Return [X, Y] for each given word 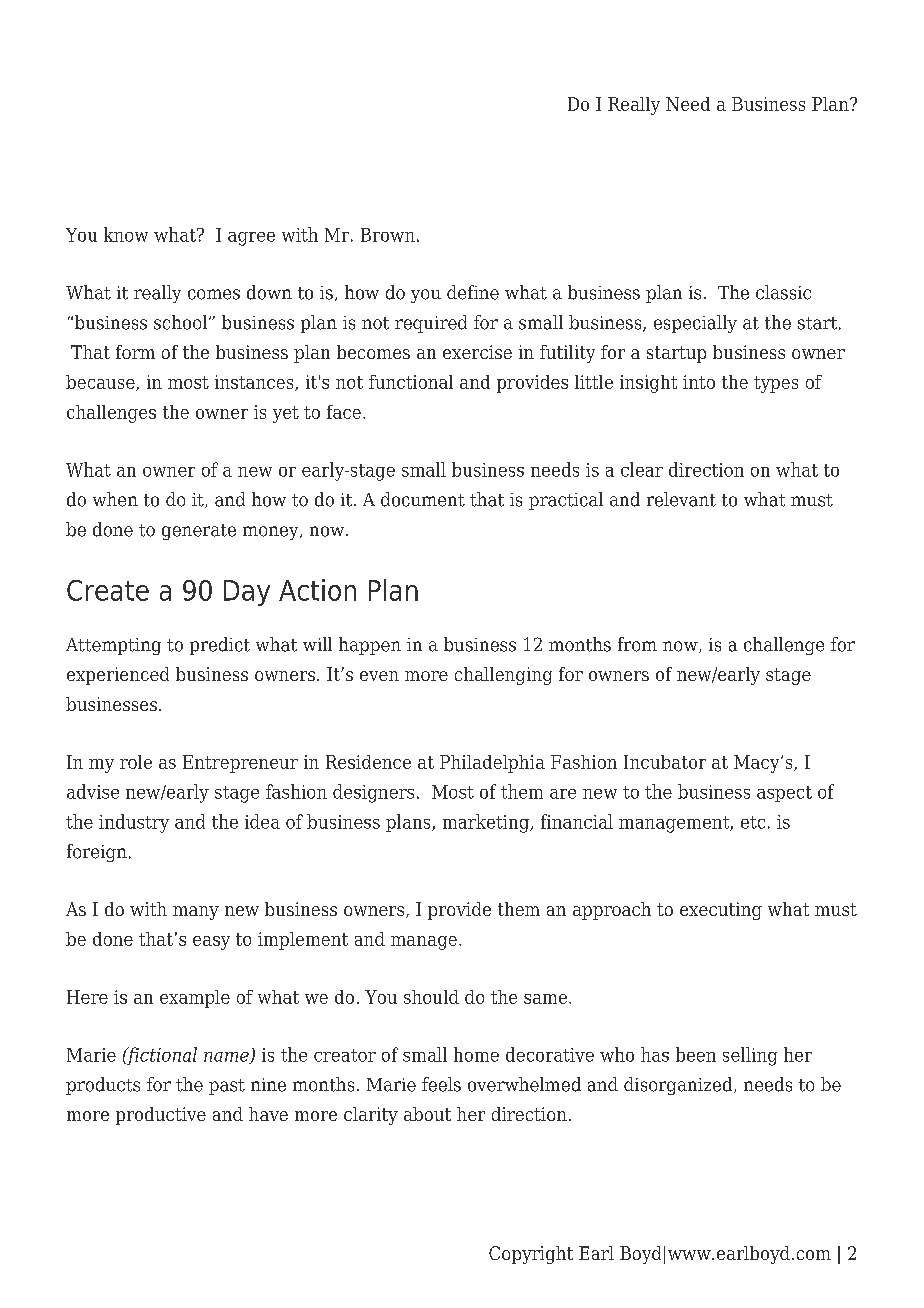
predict [220, 646]
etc [753, 822]
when [115, 499]
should [431, 997]
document [423, 499]
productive [161, 1116]
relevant [681, 499]
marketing [487, 823]
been [696, 1054]
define [473, 292]
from [637, 644]
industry [134, 823]
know [126, 234]
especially [695, 324]
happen [370, 646]
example [195, 999]
